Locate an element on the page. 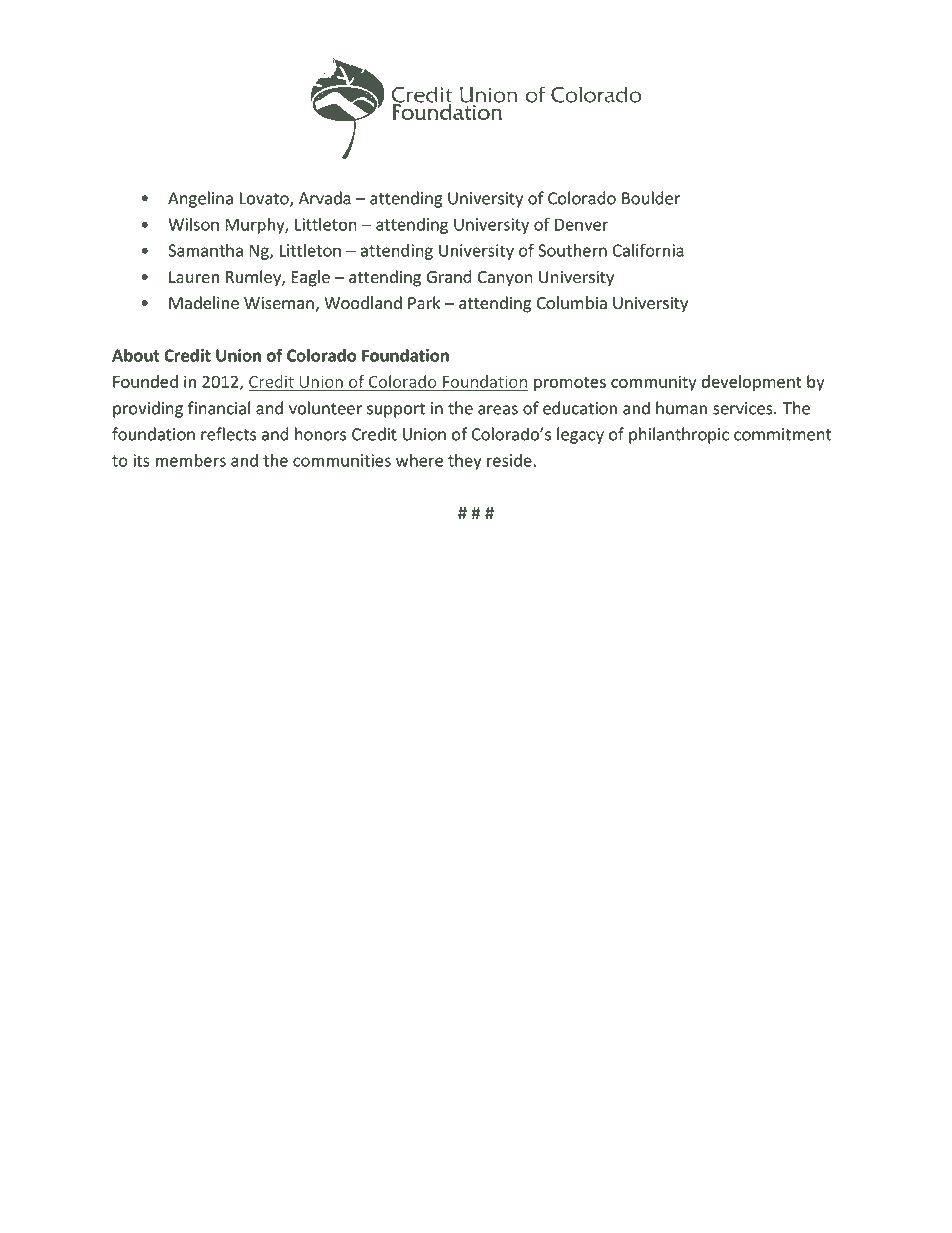  Columbia is located at coordinates (572, 303).
